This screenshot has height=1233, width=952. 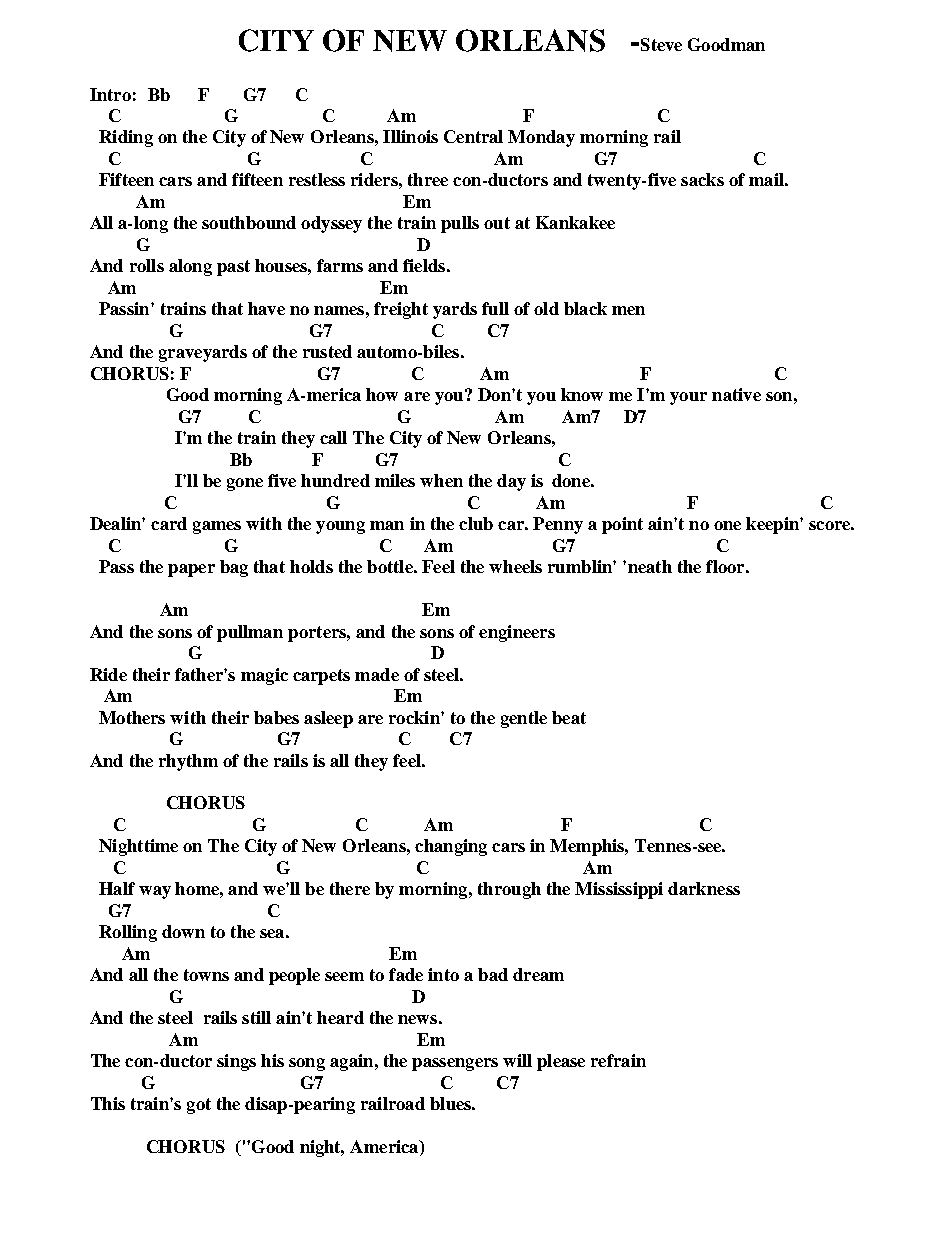 I want to click on got, so click(x=199, y=1106).
